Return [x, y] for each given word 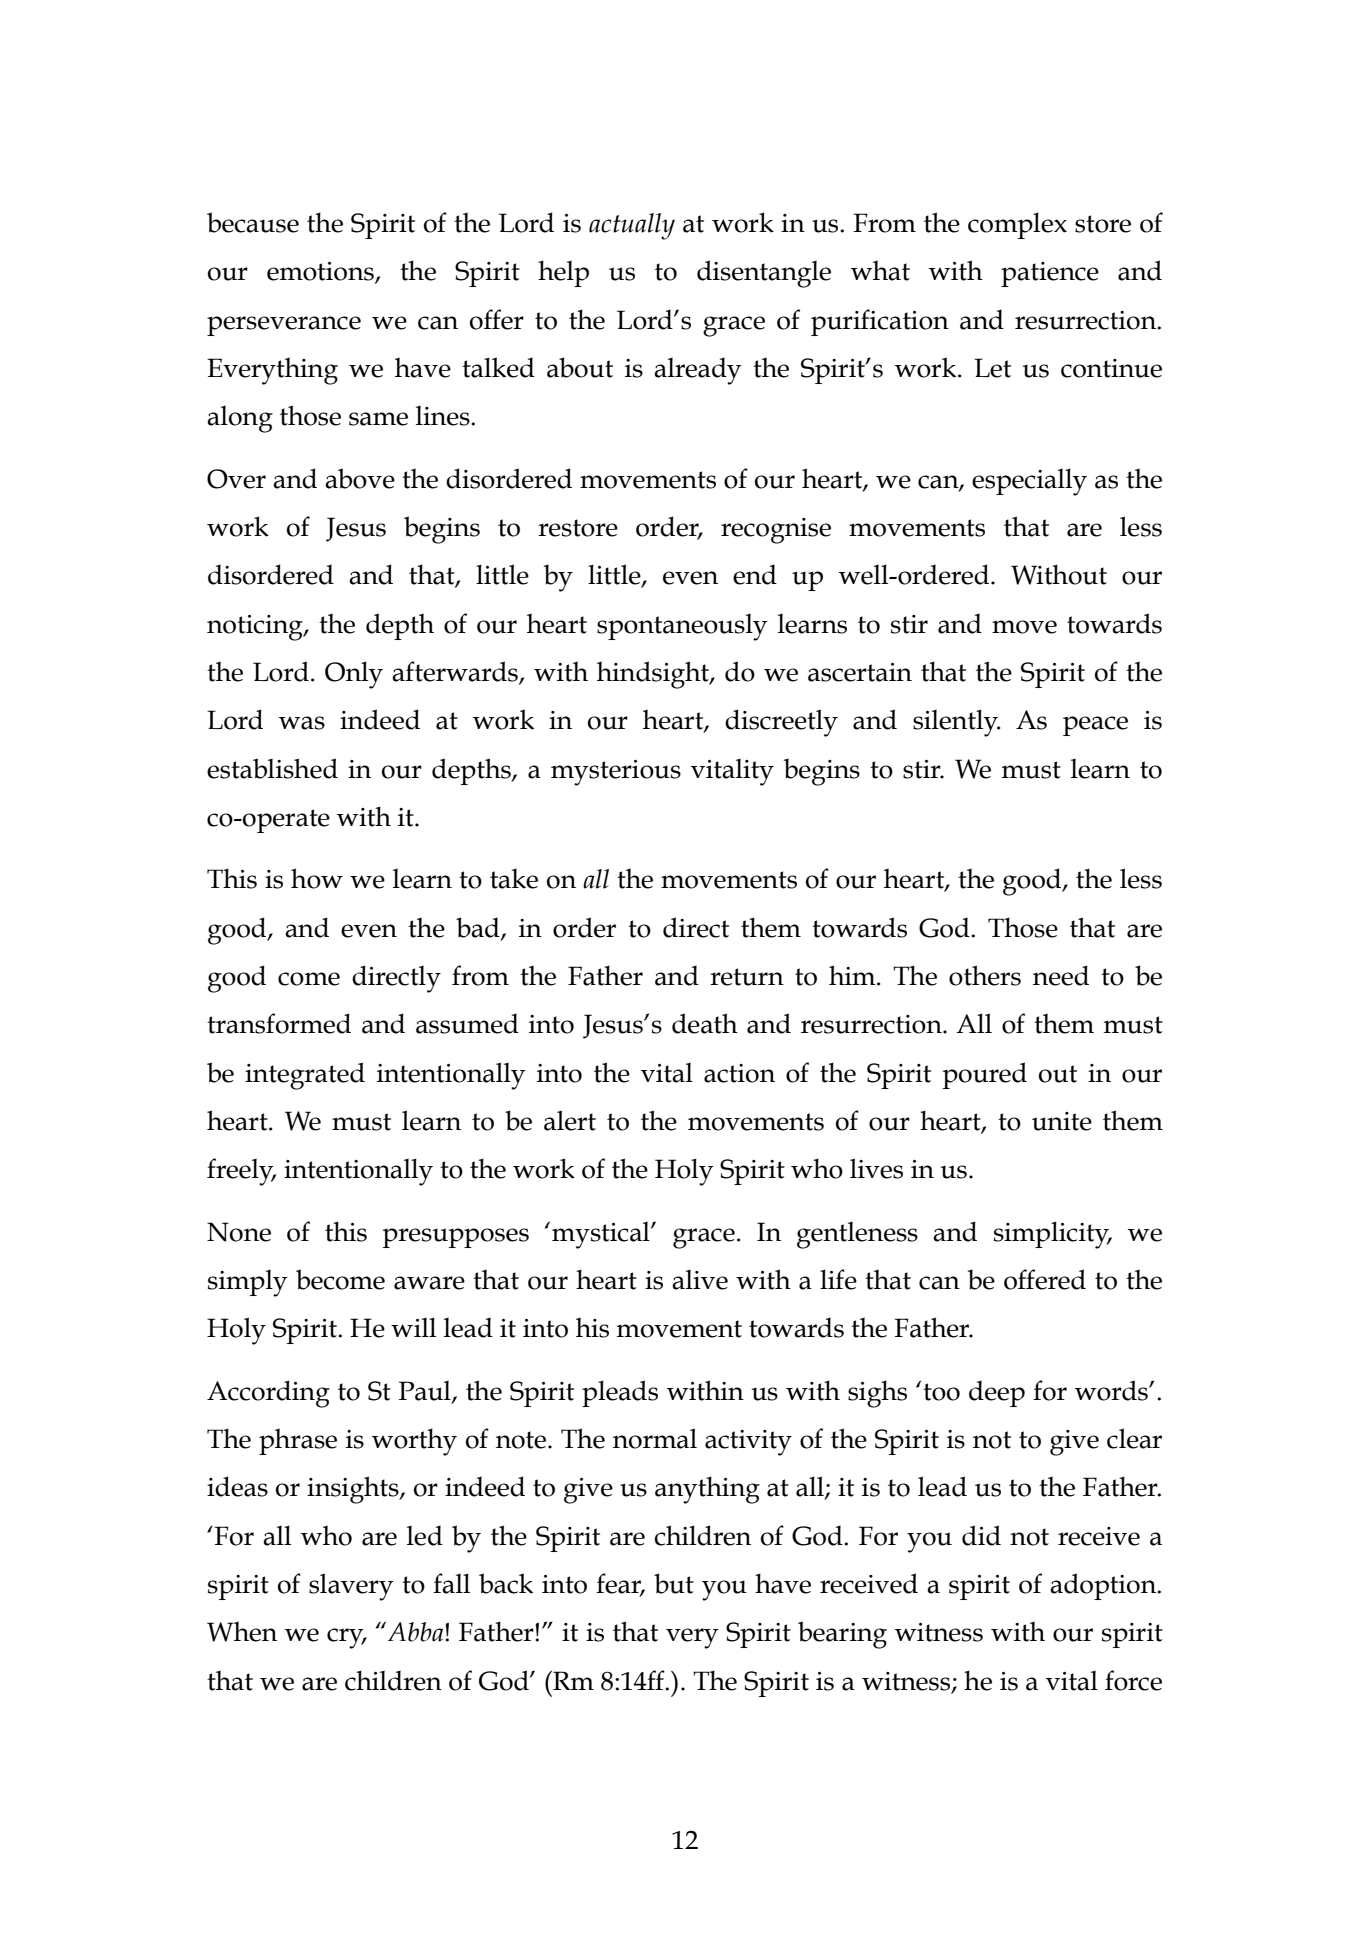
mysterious [616, 773]
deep [997, 1393]
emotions [321, 272]
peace [1095, 726]
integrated [305, 1076]
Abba [415, 1631]
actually [632, 226]
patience [1050, 274]
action [739, 1073]
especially [1029, 482]
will [413, 1327]
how [317, 878]
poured [984, 1075]
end [755, 574]
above [360, 478]
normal [655, 1438]
